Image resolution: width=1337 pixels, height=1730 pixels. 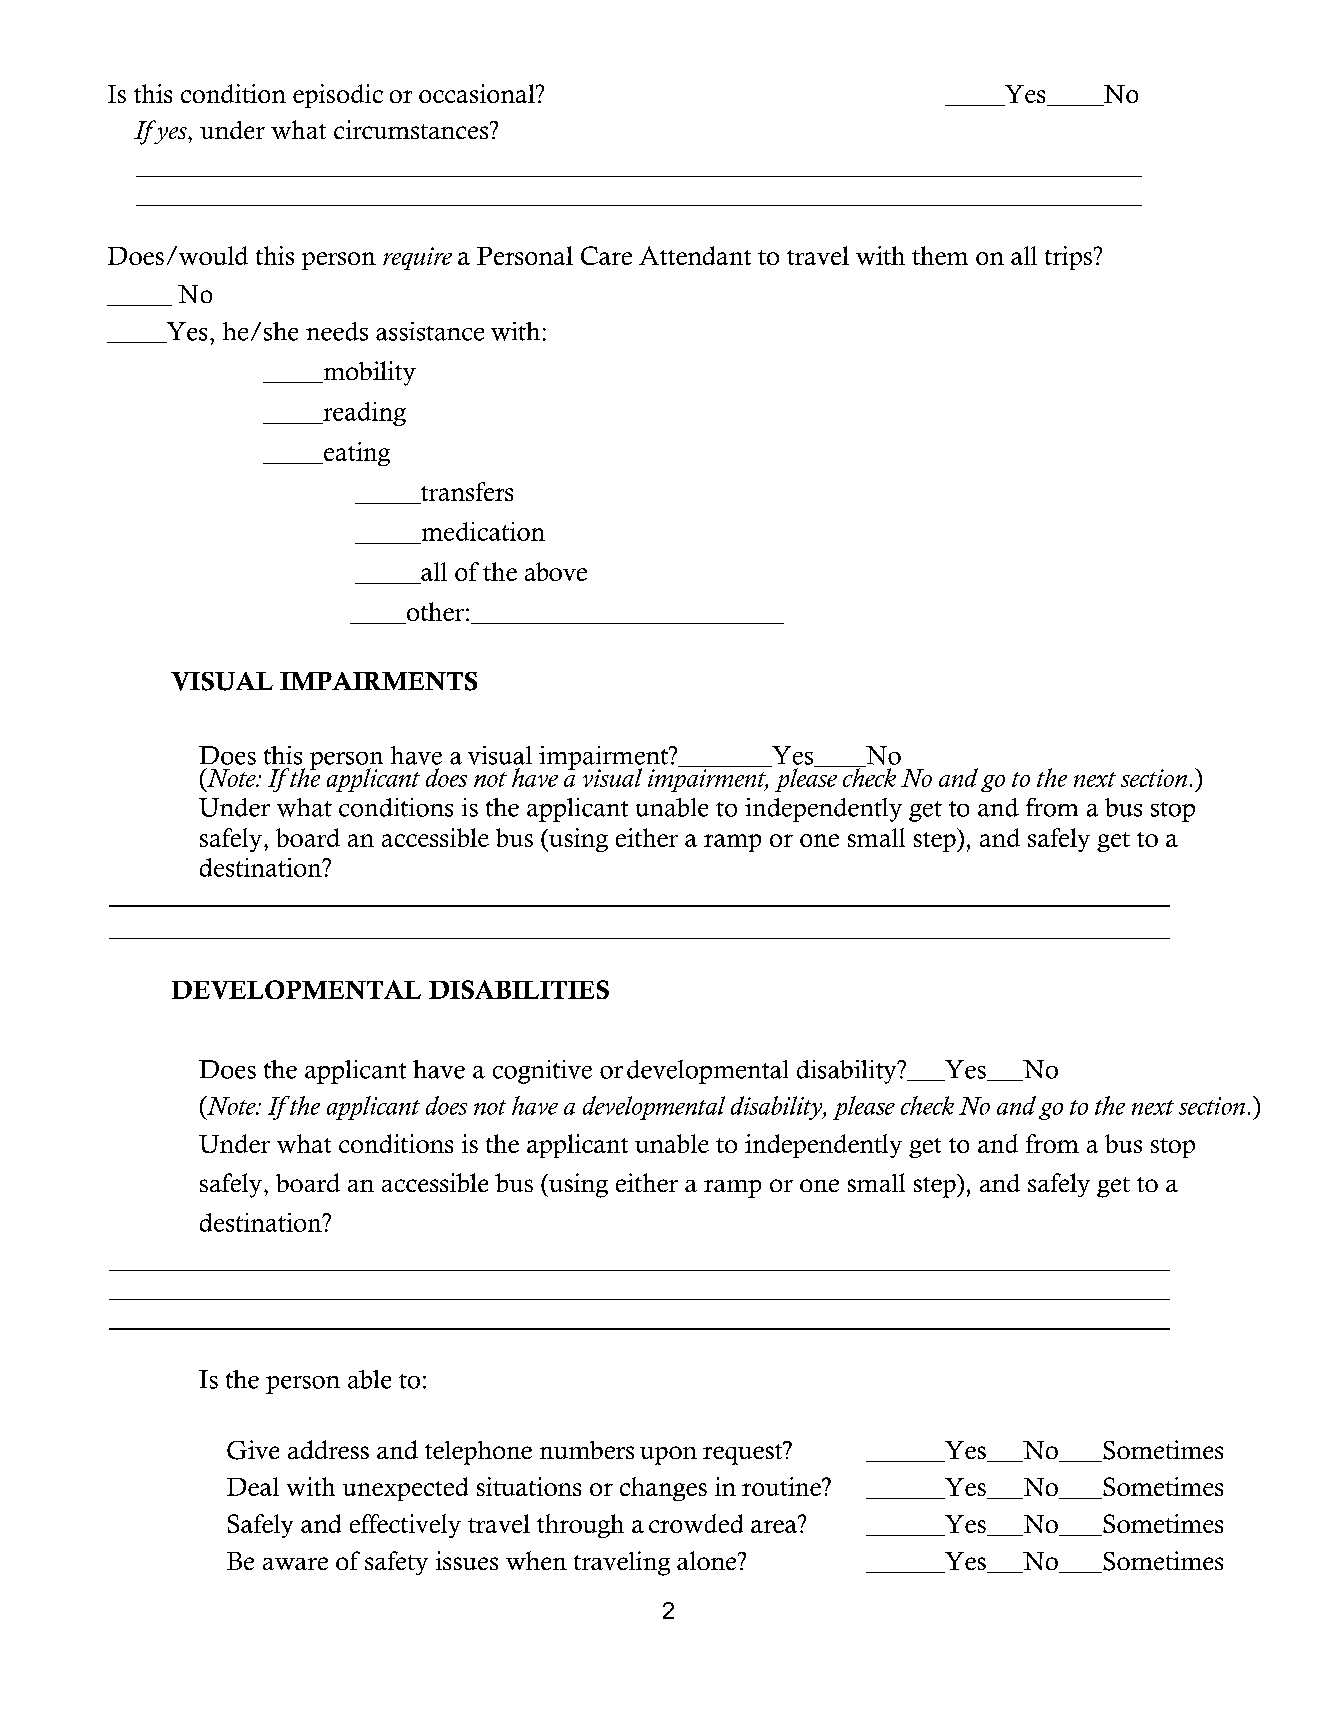 I want to click on cognitive, so click(x=542, y=1072).
